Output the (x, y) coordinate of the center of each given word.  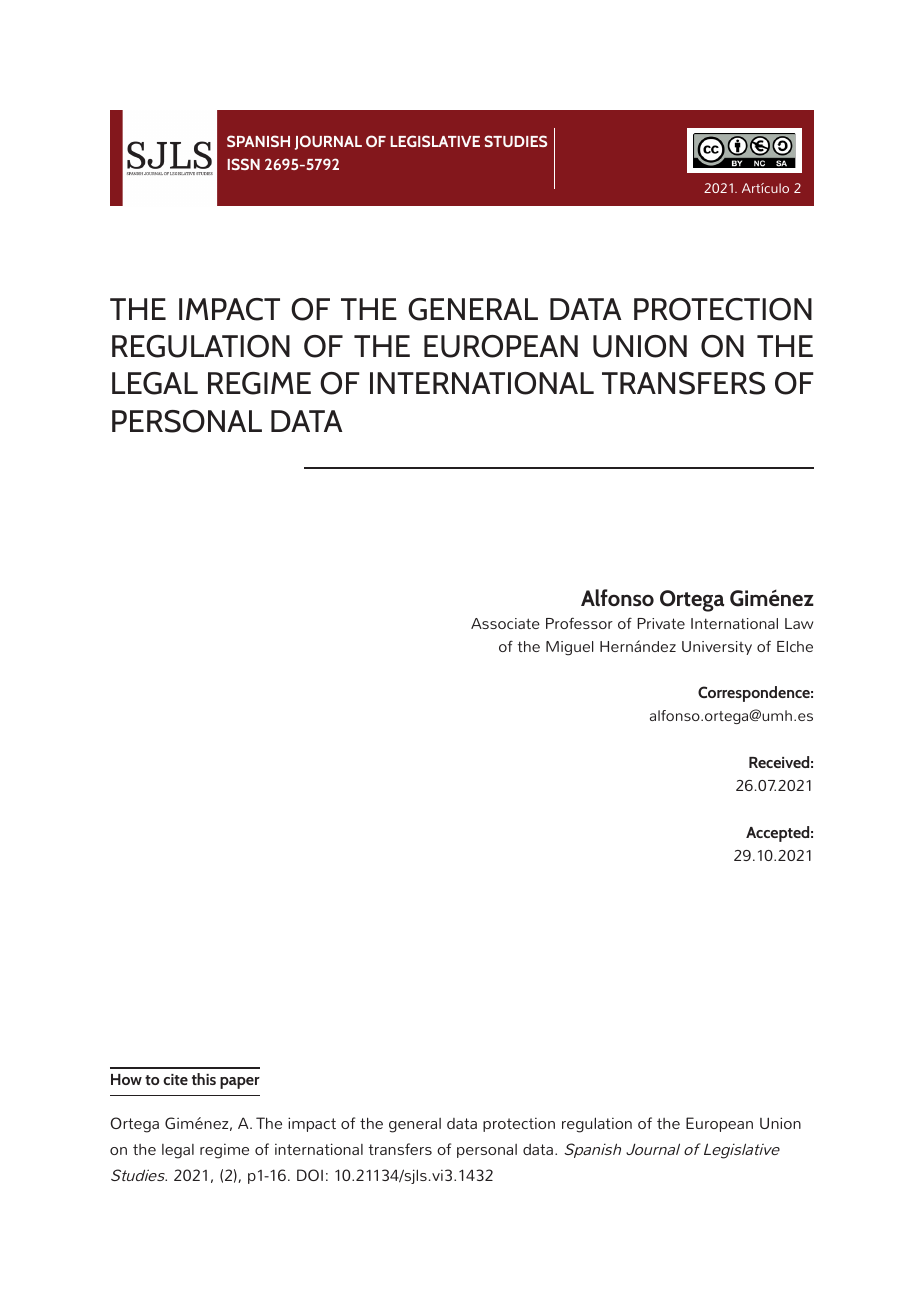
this (204, 1079)
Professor (579, 623)
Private (661, 623)
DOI (310, 1175)
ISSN (243, 164)
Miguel (570, 648)
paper (240, 1083)
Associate (505, 623)
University (717, 648)
